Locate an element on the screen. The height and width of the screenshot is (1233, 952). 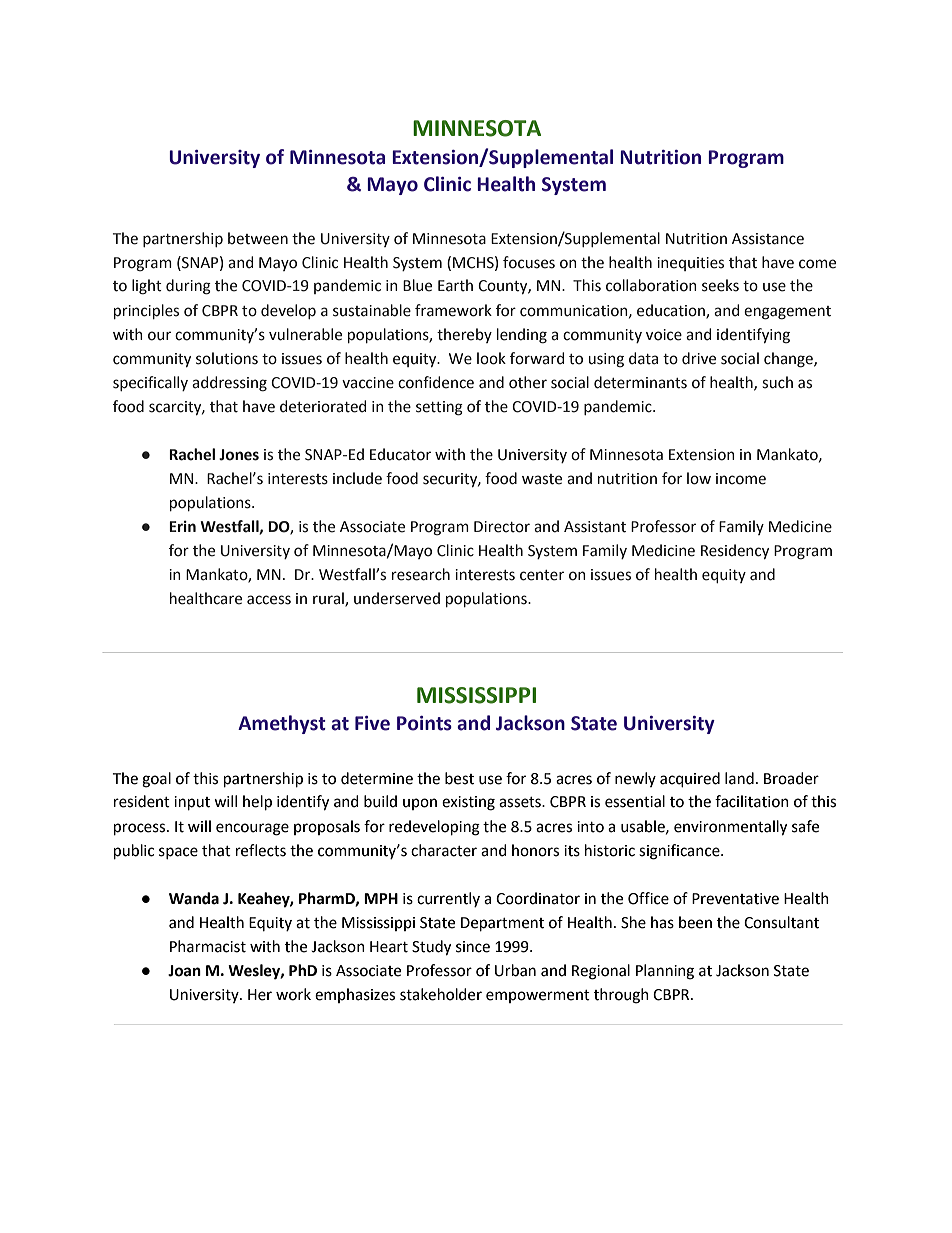
Residency is located at coordinates (735, 551).
